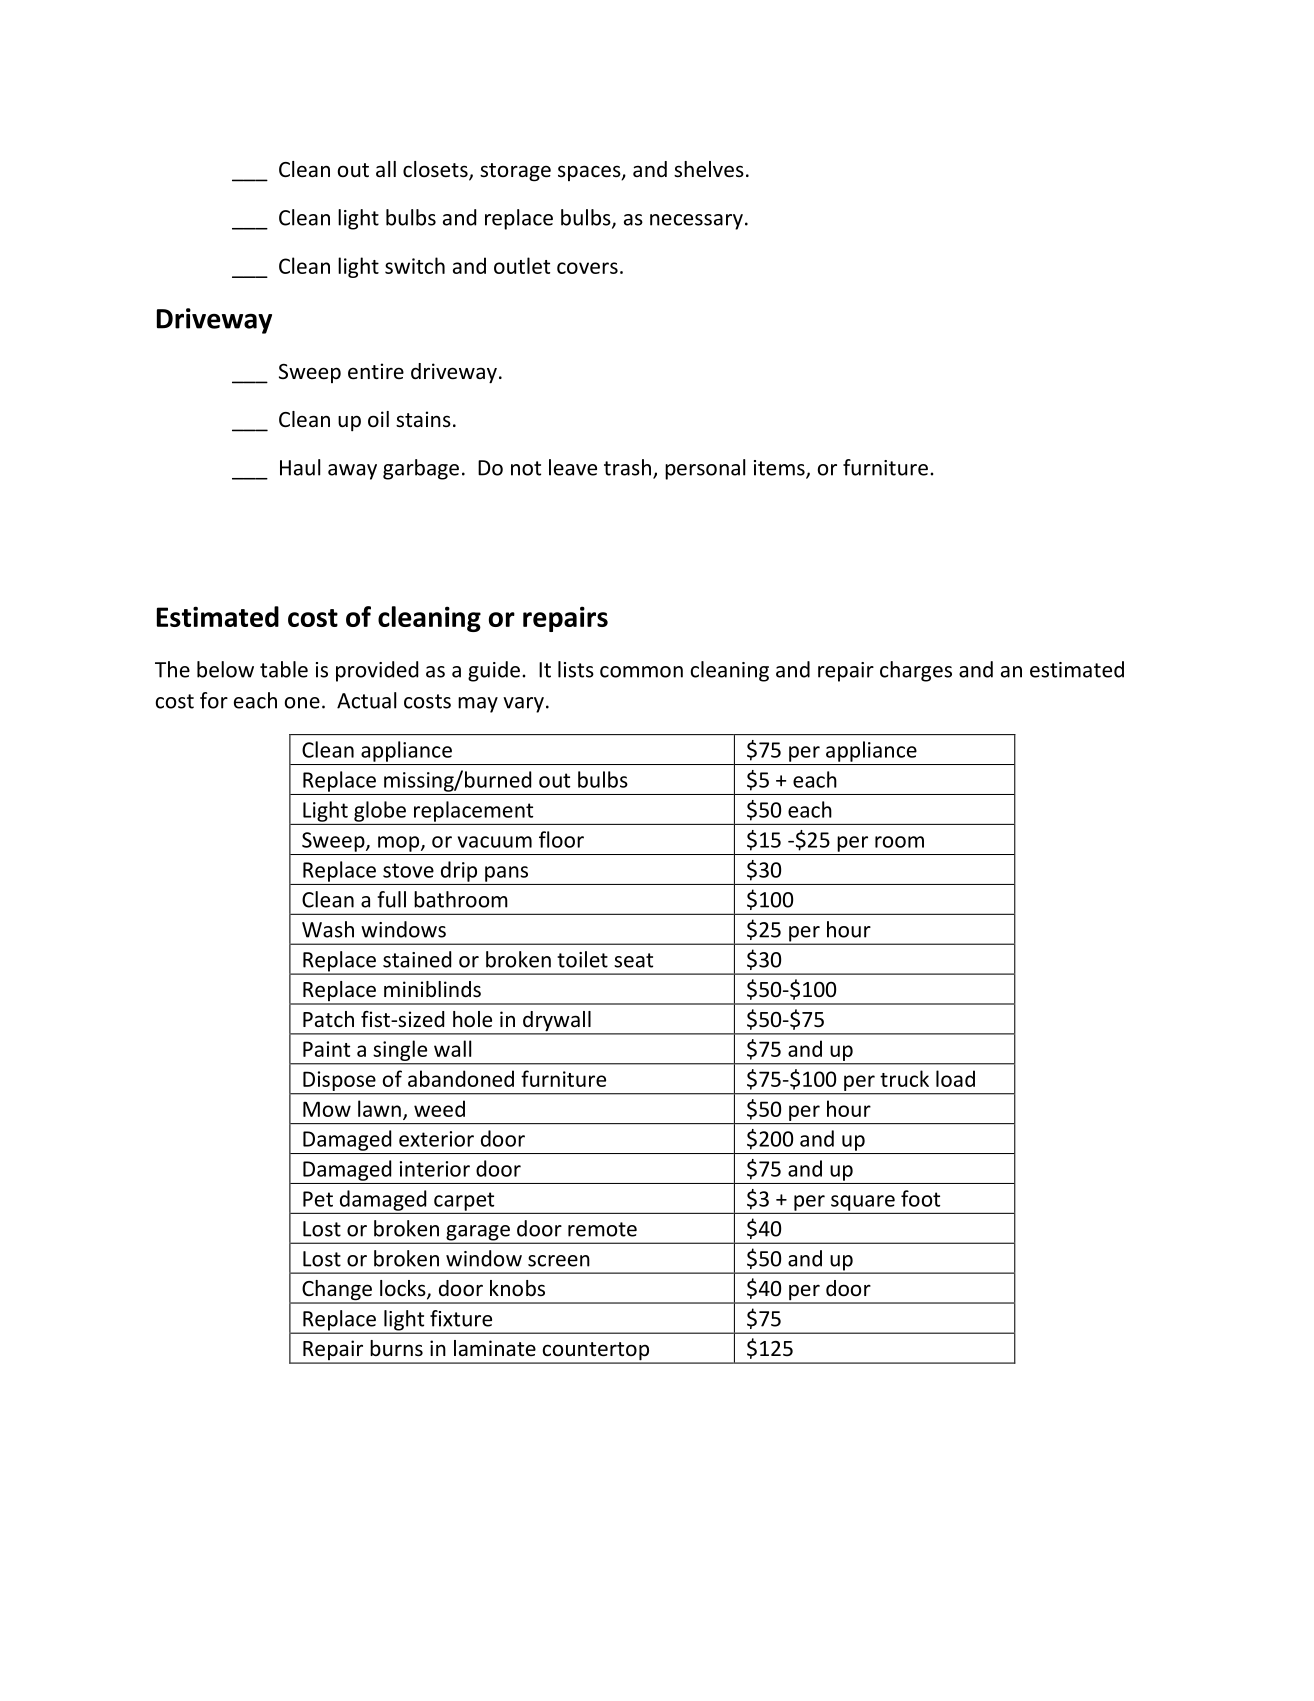 This screenshot has width=1314, height=1701. I want to click on lists, so click(576, 669).
